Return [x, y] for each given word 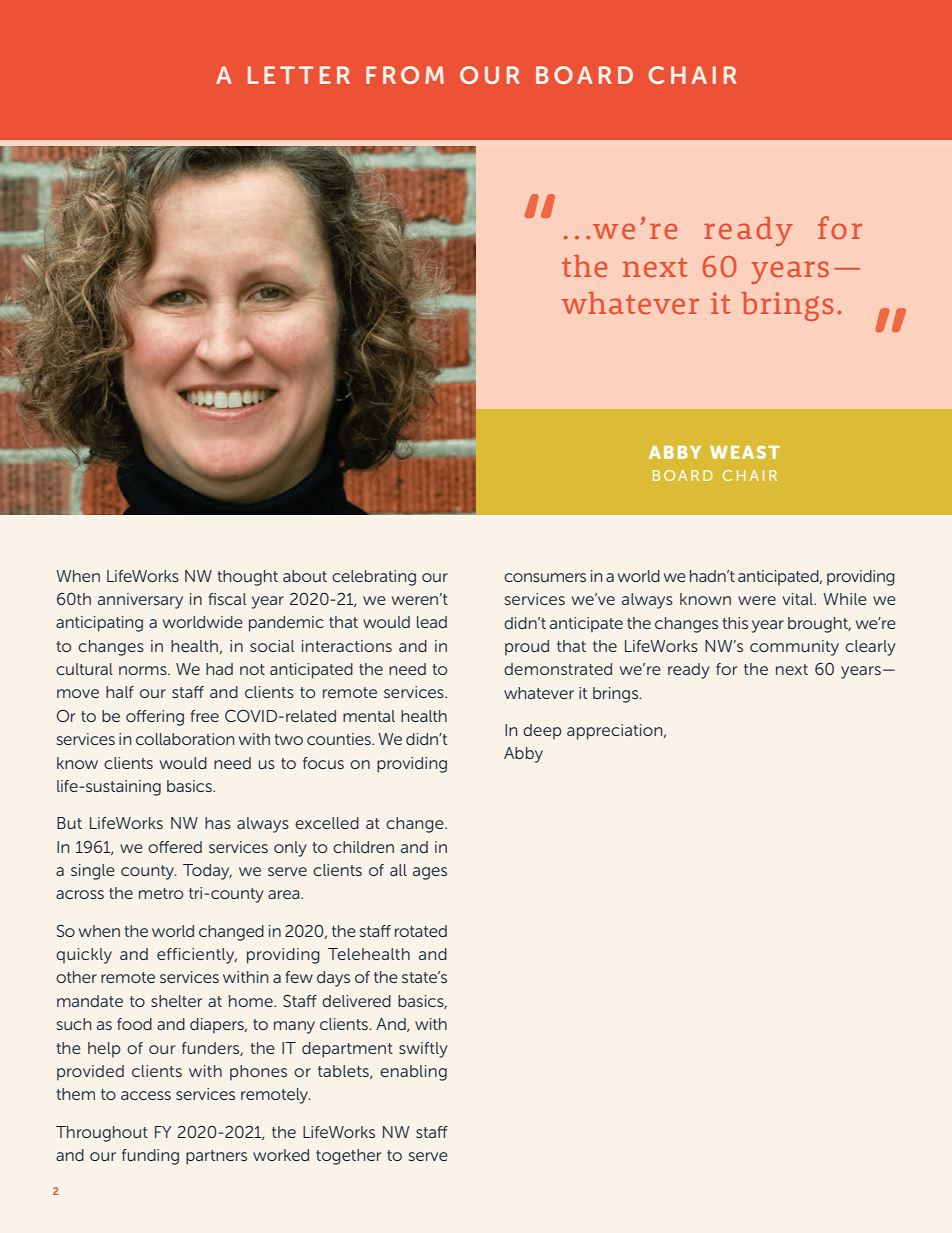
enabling [413, 1073]
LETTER [299, 75]
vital [799, 599]
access [146, 1095]
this [735, 623]
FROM [405, 75]
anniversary [140, 601]
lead [432, 622]
